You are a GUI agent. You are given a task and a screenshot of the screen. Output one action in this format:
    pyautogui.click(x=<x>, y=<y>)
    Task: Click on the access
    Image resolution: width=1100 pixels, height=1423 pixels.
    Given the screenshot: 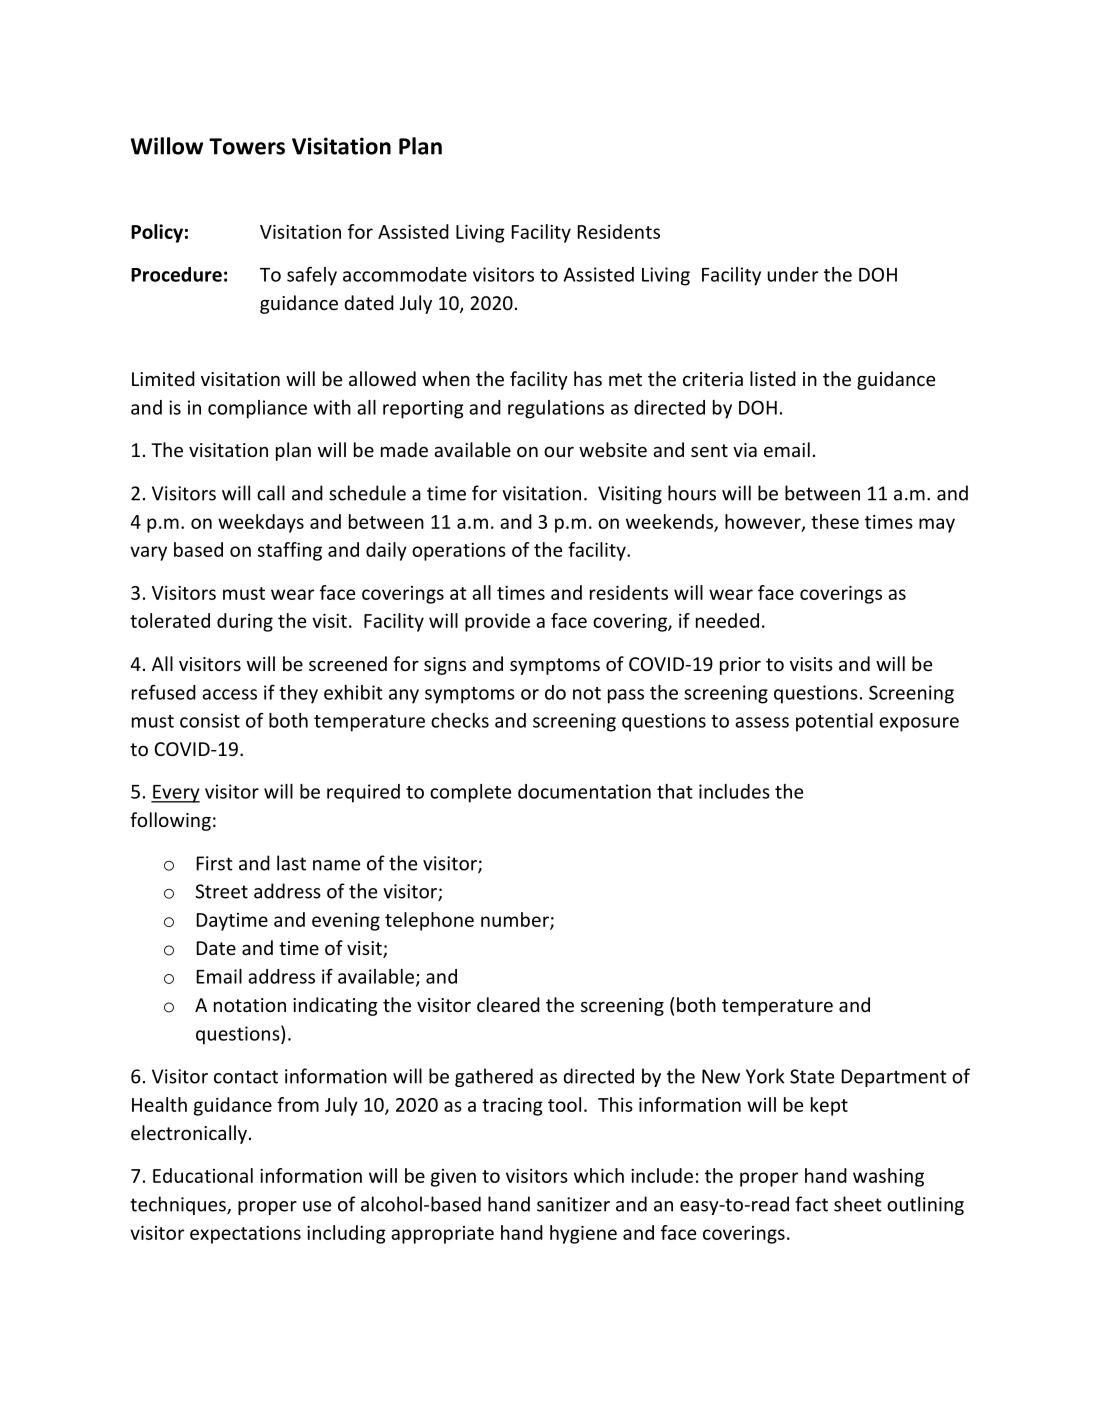 What is the action you would take?
    pyautogui.click(x=229, y=694)
